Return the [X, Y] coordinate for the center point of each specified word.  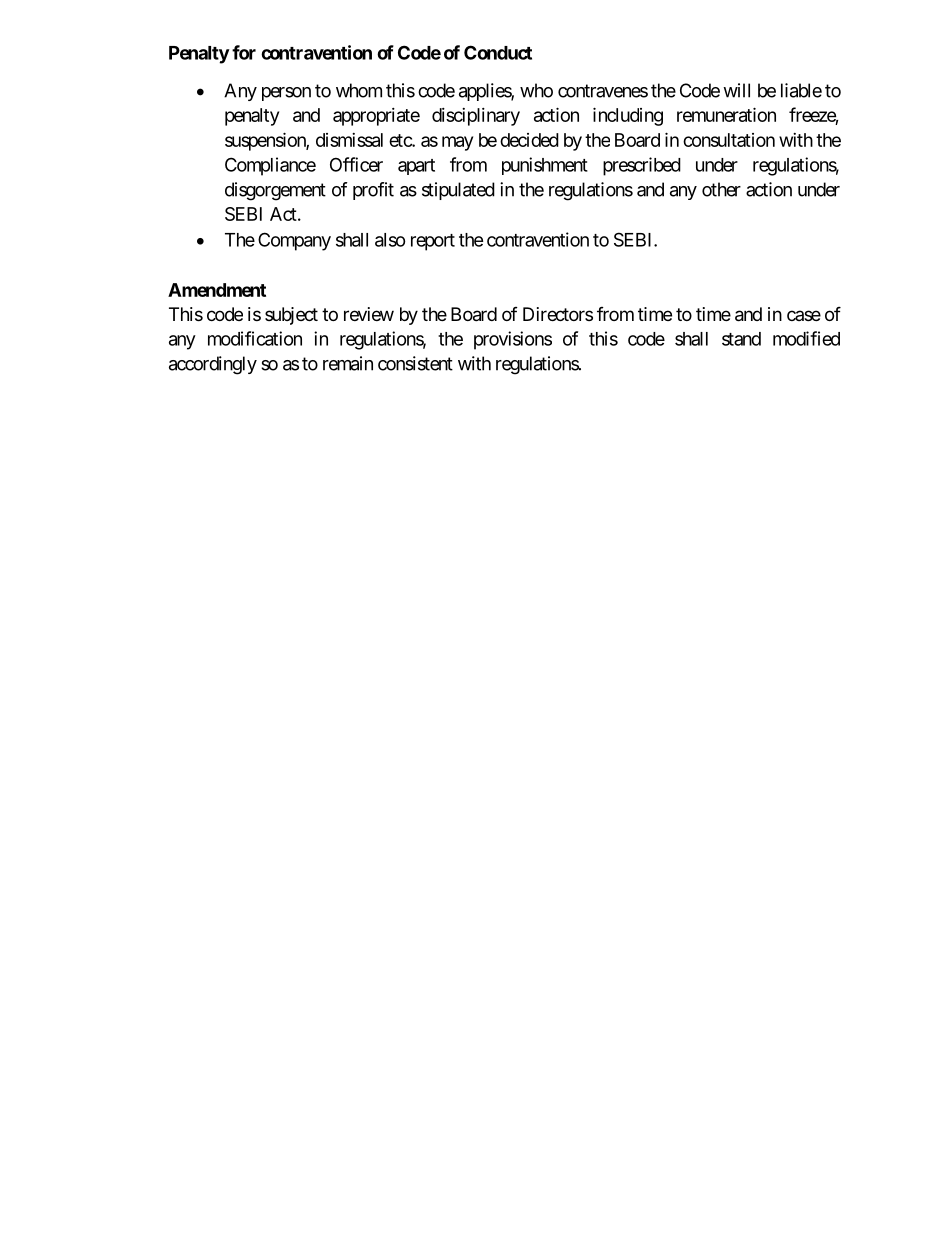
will [736, 90]
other [721, 189]
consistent [415, 363]
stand [741, 339]
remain [348, 363]
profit [373, 191]
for [244, 52]
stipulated [458, 191]
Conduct [498, 52]
